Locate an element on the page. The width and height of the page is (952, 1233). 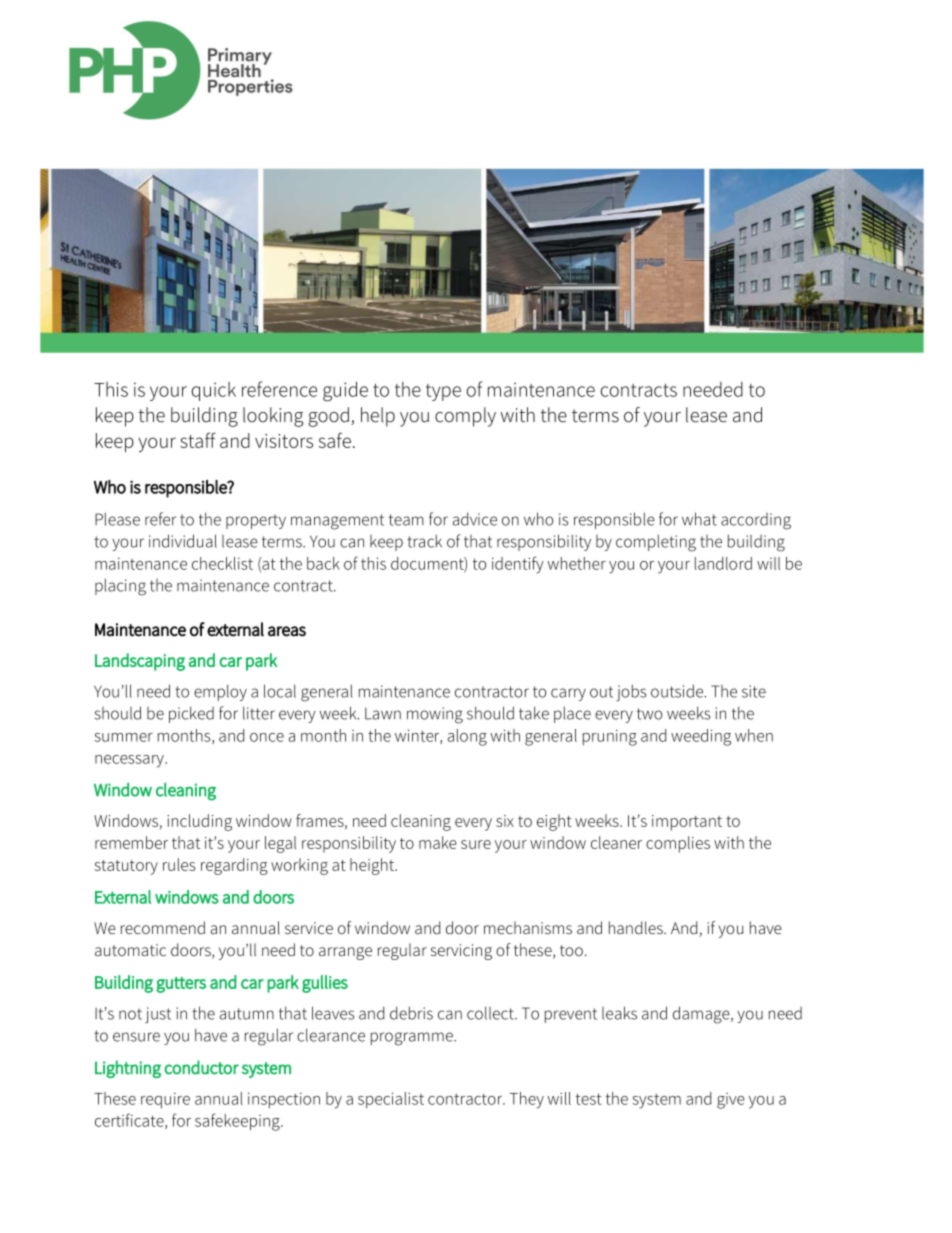
comply is located at coordinates (465, 417).
